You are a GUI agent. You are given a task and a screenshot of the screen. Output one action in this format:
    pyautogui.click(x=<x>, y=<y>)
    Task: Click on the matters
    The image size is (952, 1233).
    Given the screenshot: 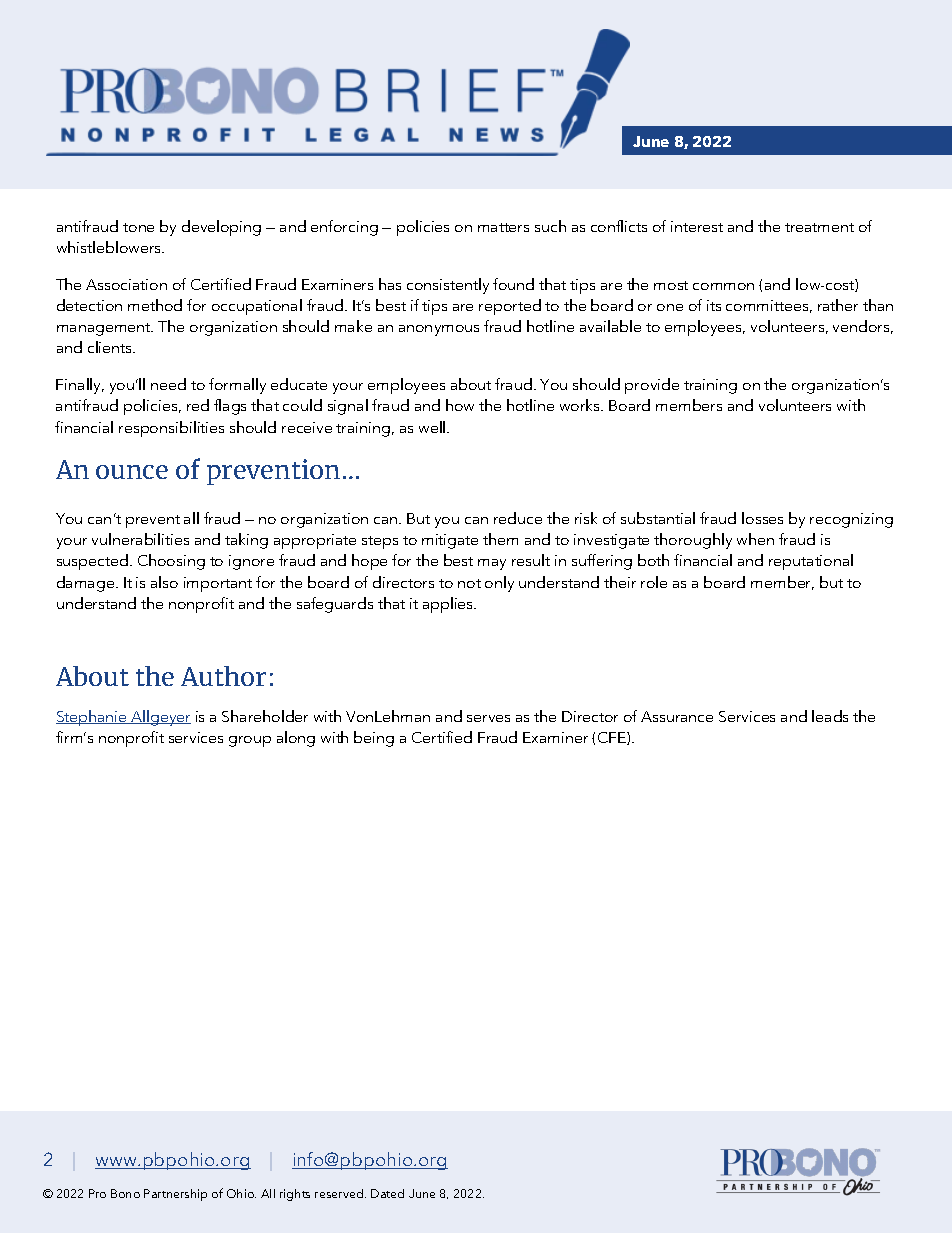 What is the action you would take?
    pyautogui.click(x=503, y=227)
